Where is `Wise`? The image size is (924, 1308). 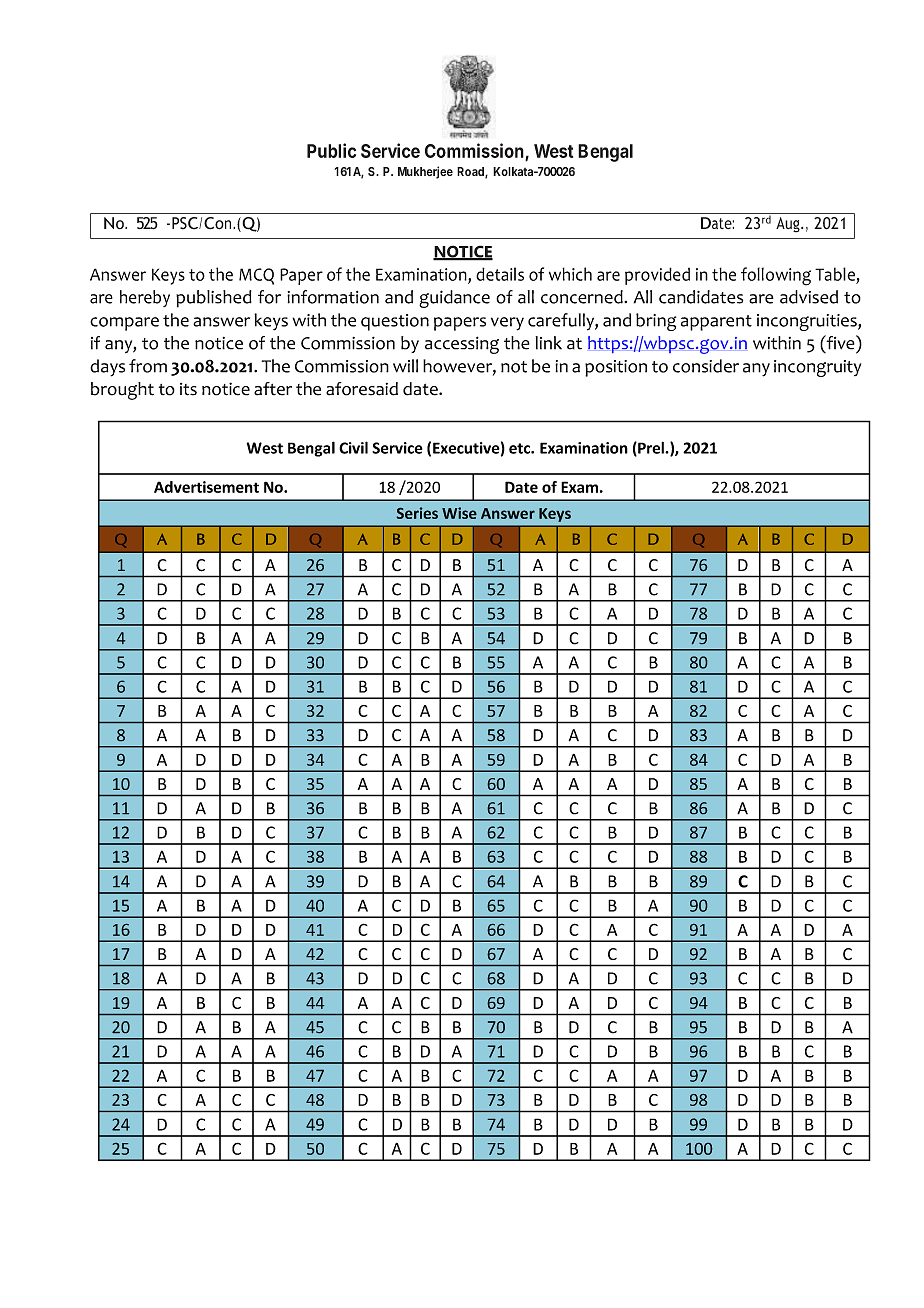 Wise is located at coordinates (459, 513).
